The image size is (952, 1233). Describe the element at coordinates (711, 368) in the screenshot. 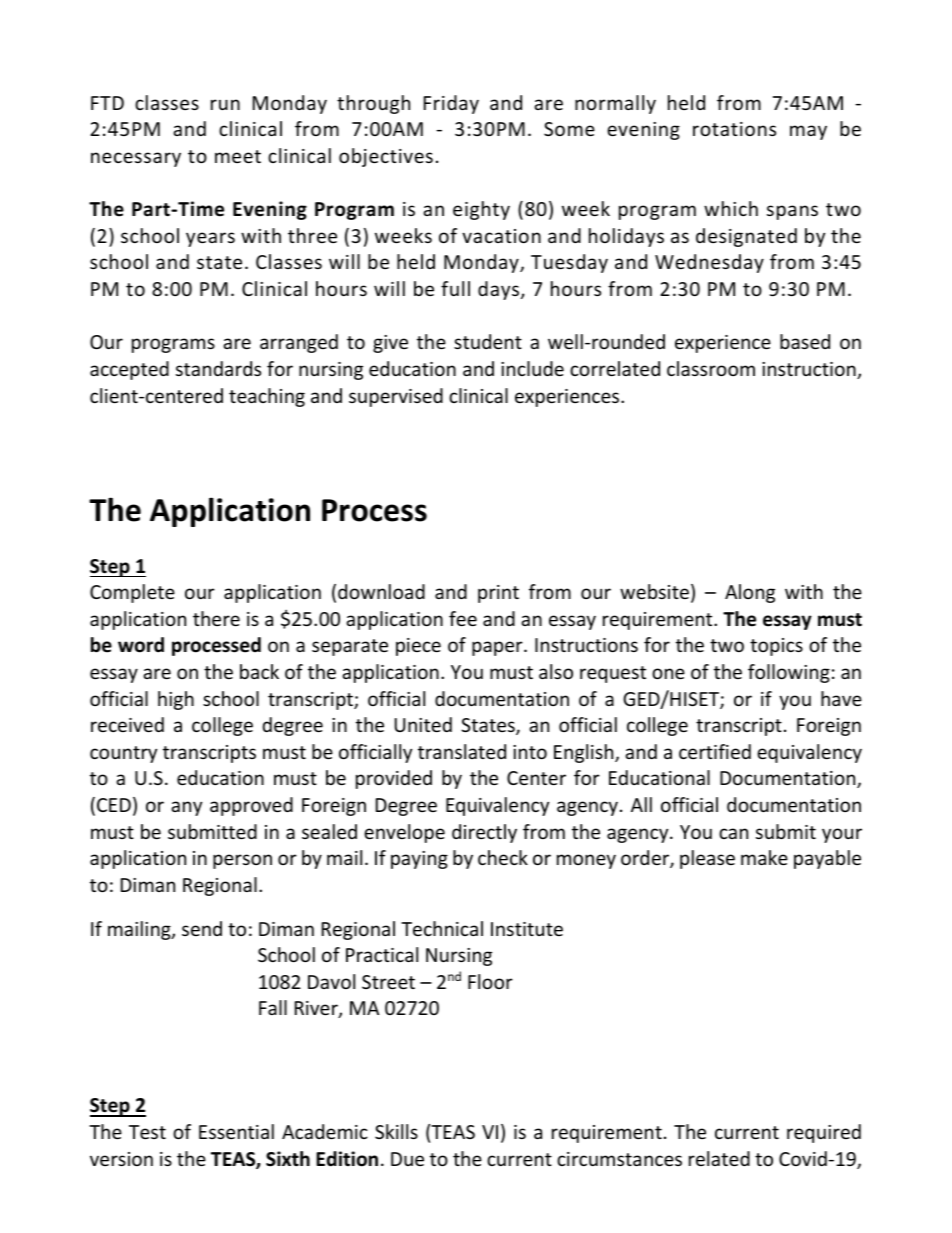

I see `classroom` at that location.
